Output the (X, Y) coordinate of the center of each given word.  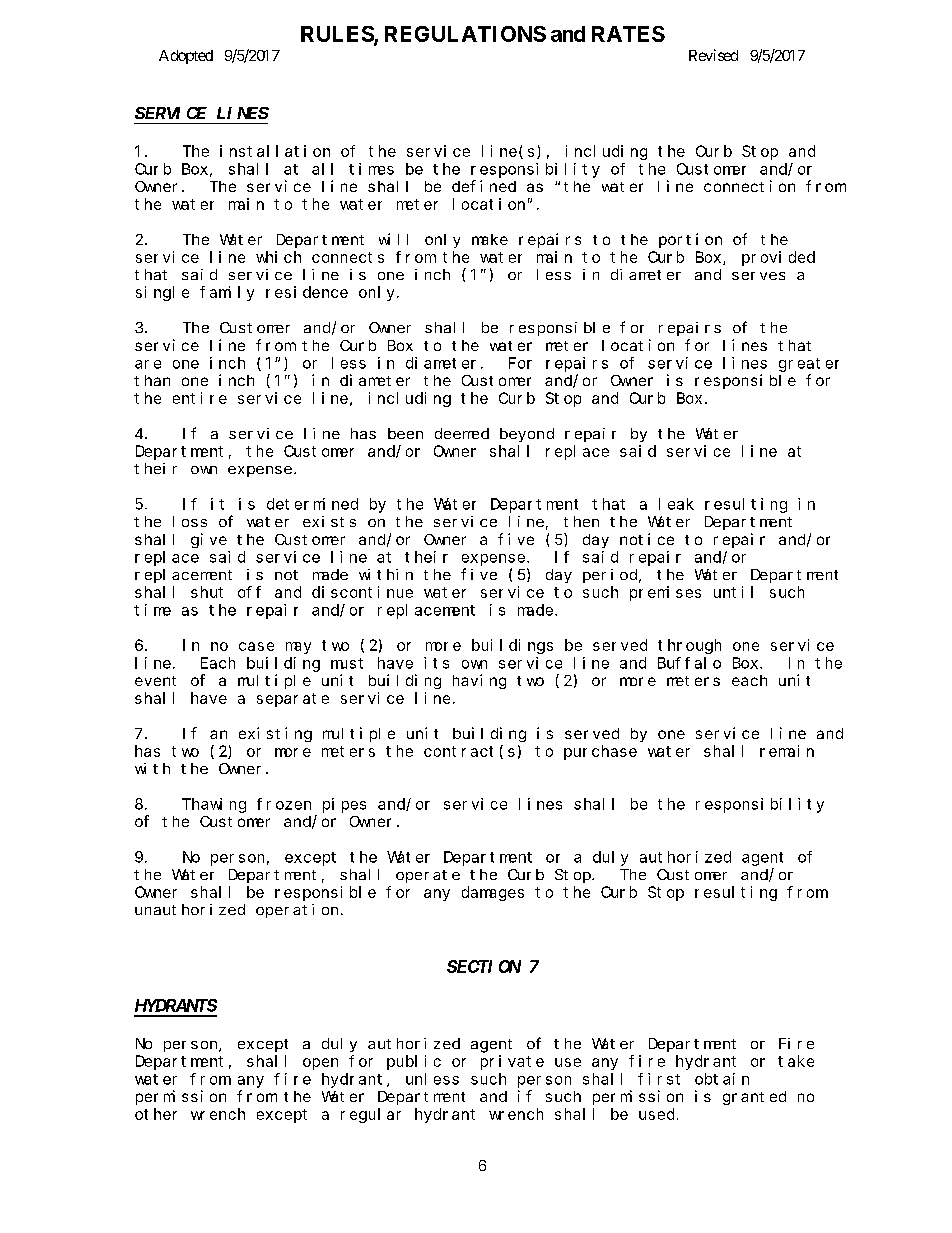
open (320, 1064)
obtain (722, 1079)
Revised (713, 55)
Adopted (186, 57)
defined (484, 186)
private (512, 1062)
